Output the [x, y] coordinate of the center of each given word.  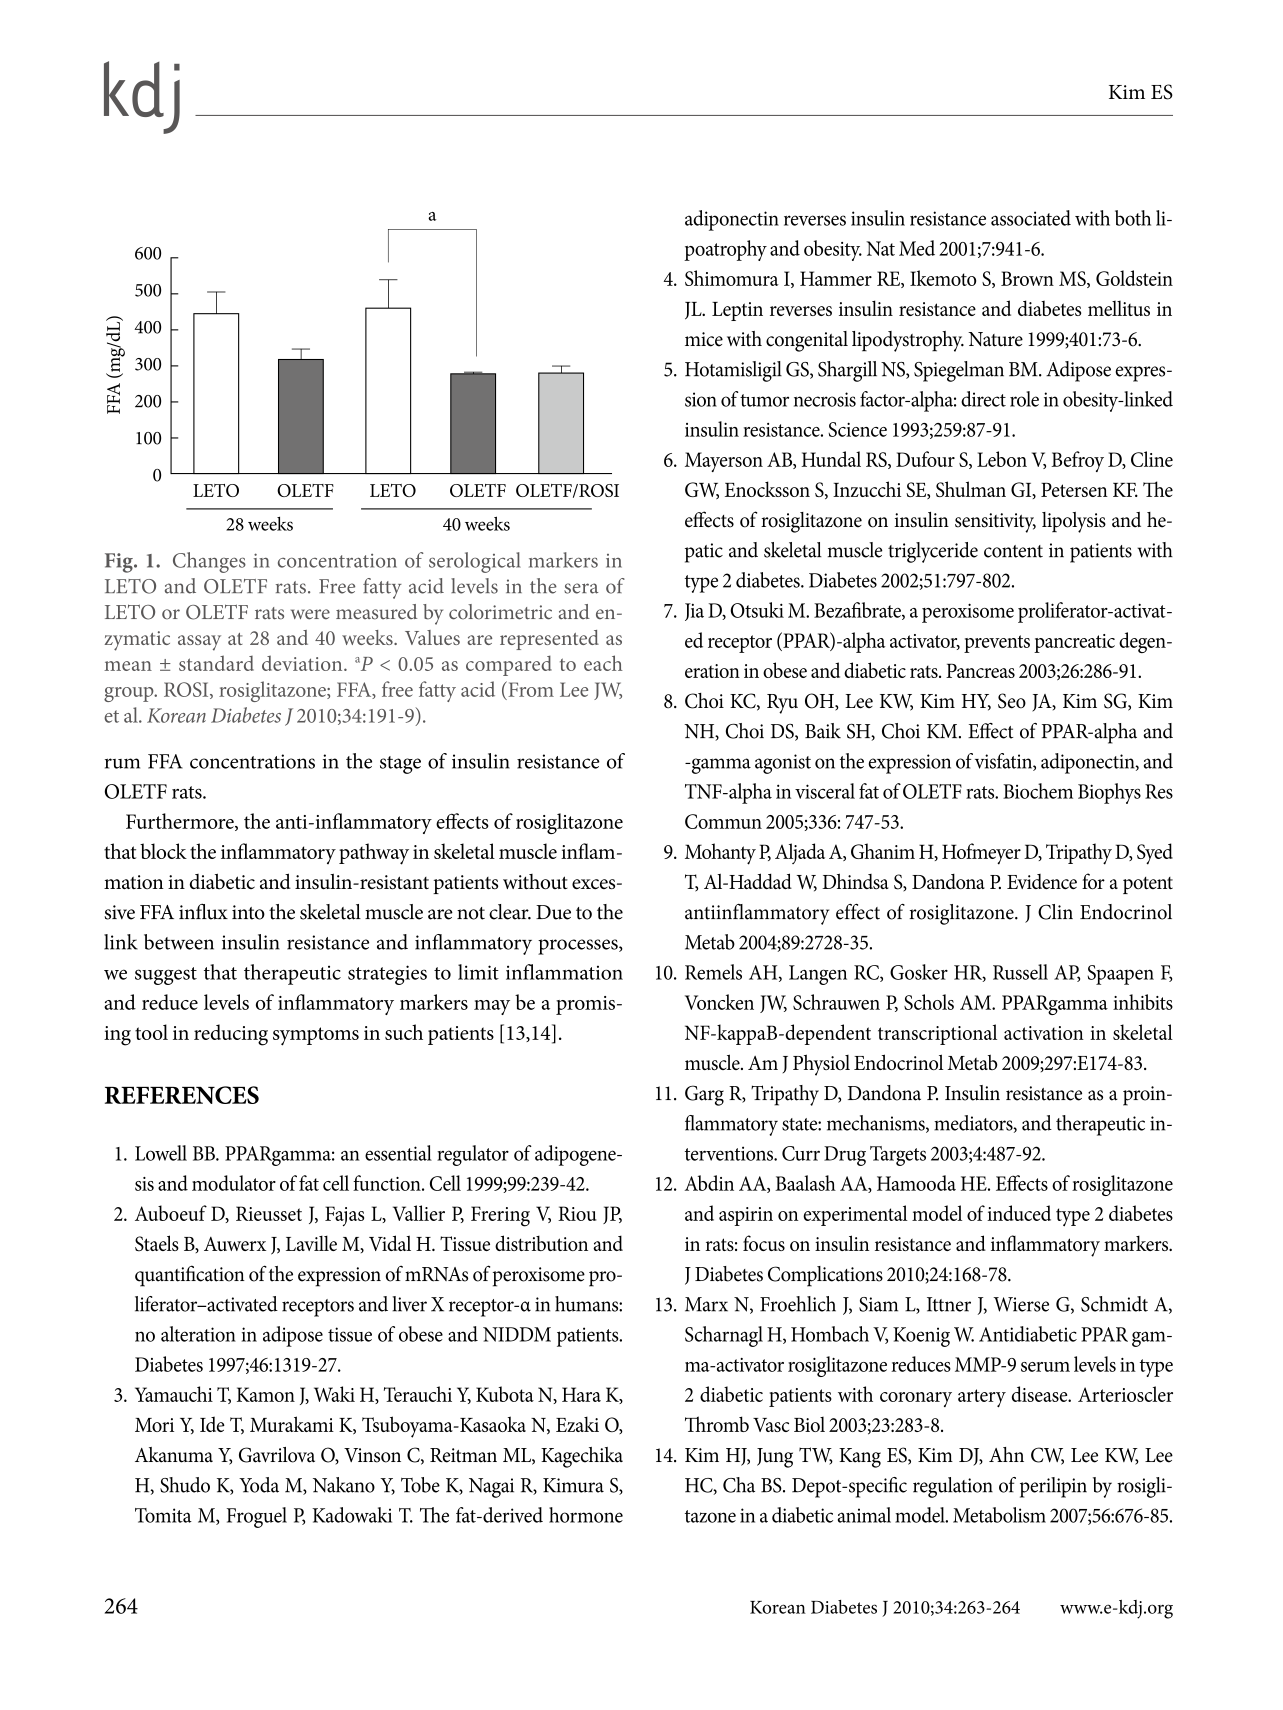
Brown [1027, 278]
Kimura [573, 1485]
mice [704, 339]
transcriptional [937, 1034]
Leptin [737, 311]
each [603, 663]
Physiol [821, 1065]
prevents [997, 644]
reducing [231, 1035]
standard [216, 663]
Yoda [259, 1485]
